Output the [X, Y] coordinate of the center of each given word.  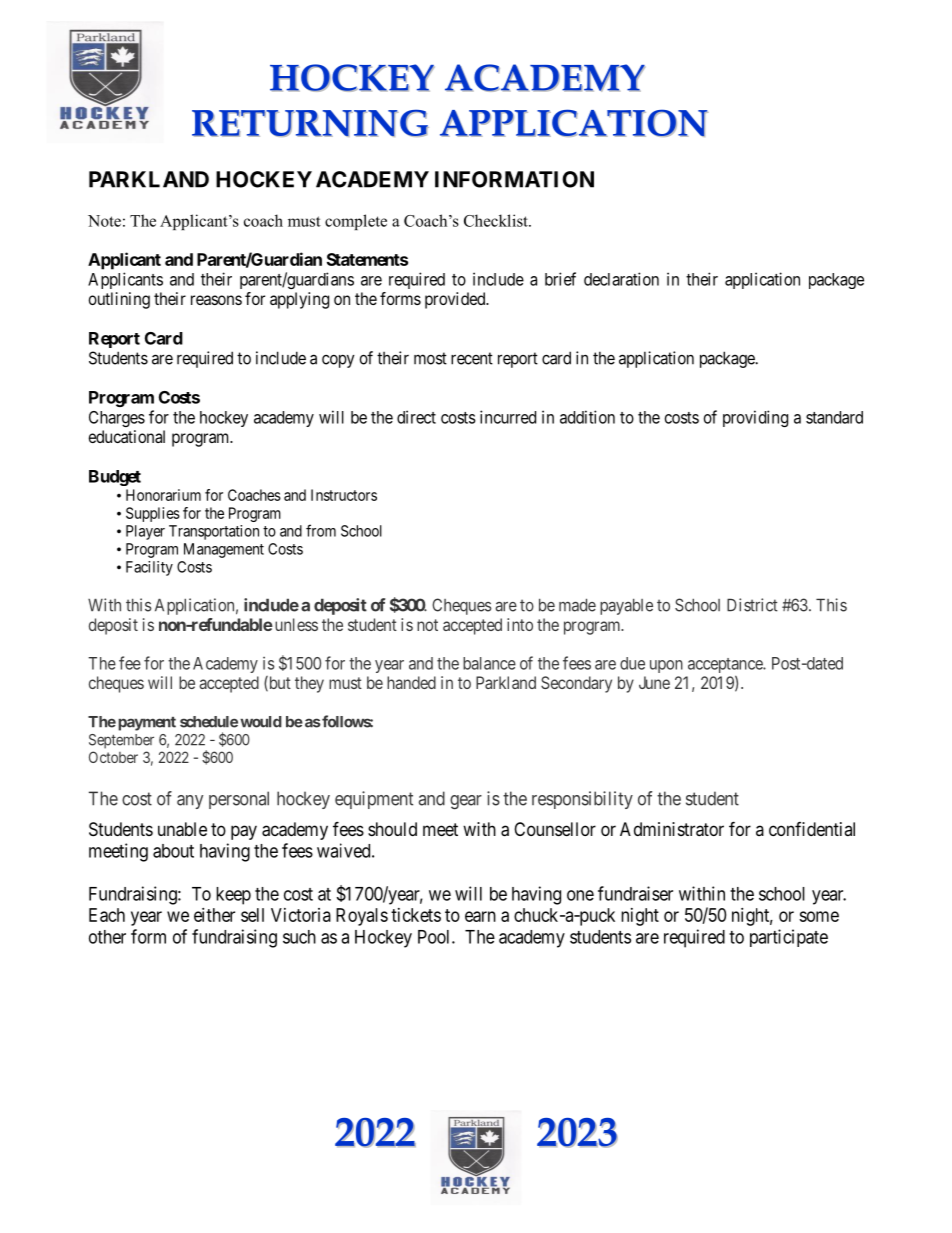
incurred [508, 417]
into [520, 624]
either [214, 915]
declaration [621, 279]
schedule [209, 722]
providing [755, 418]
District [752, 605]
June [654, 682]
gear [466, 802]
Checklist [497, 220]
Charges [117, 419]
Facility [149, 568]
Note [104, 221]
